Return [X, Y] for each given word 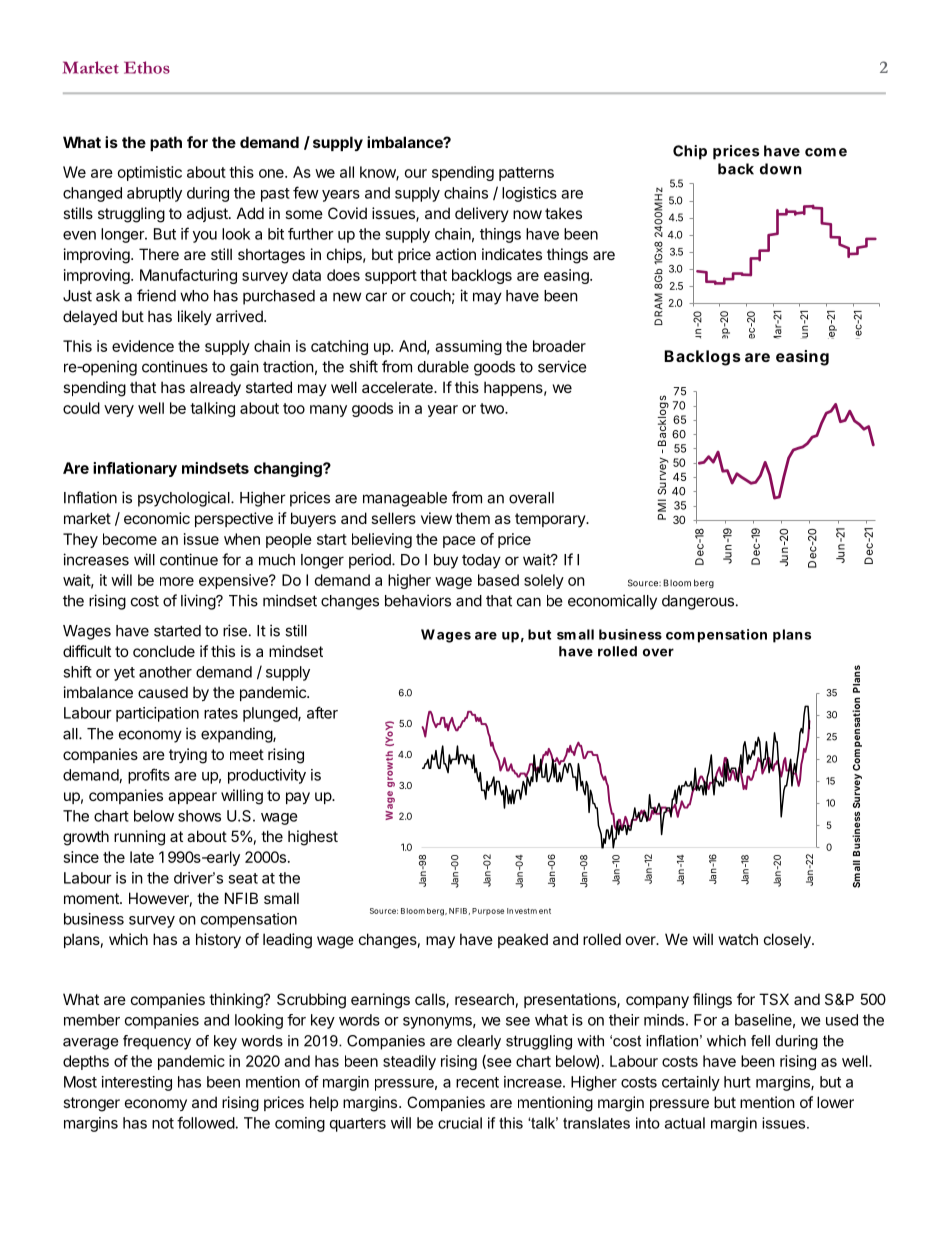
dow [776, 169]
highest [313, 838]
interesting [137, 1083]
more [177, 581]
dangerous [698, 602]
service [562, 366]
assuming [468, 347]
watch [738, 939]
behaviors [418, 600]
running [139, 838]
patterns [526, 174]
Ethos [147, 67]
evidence [143, 346]
